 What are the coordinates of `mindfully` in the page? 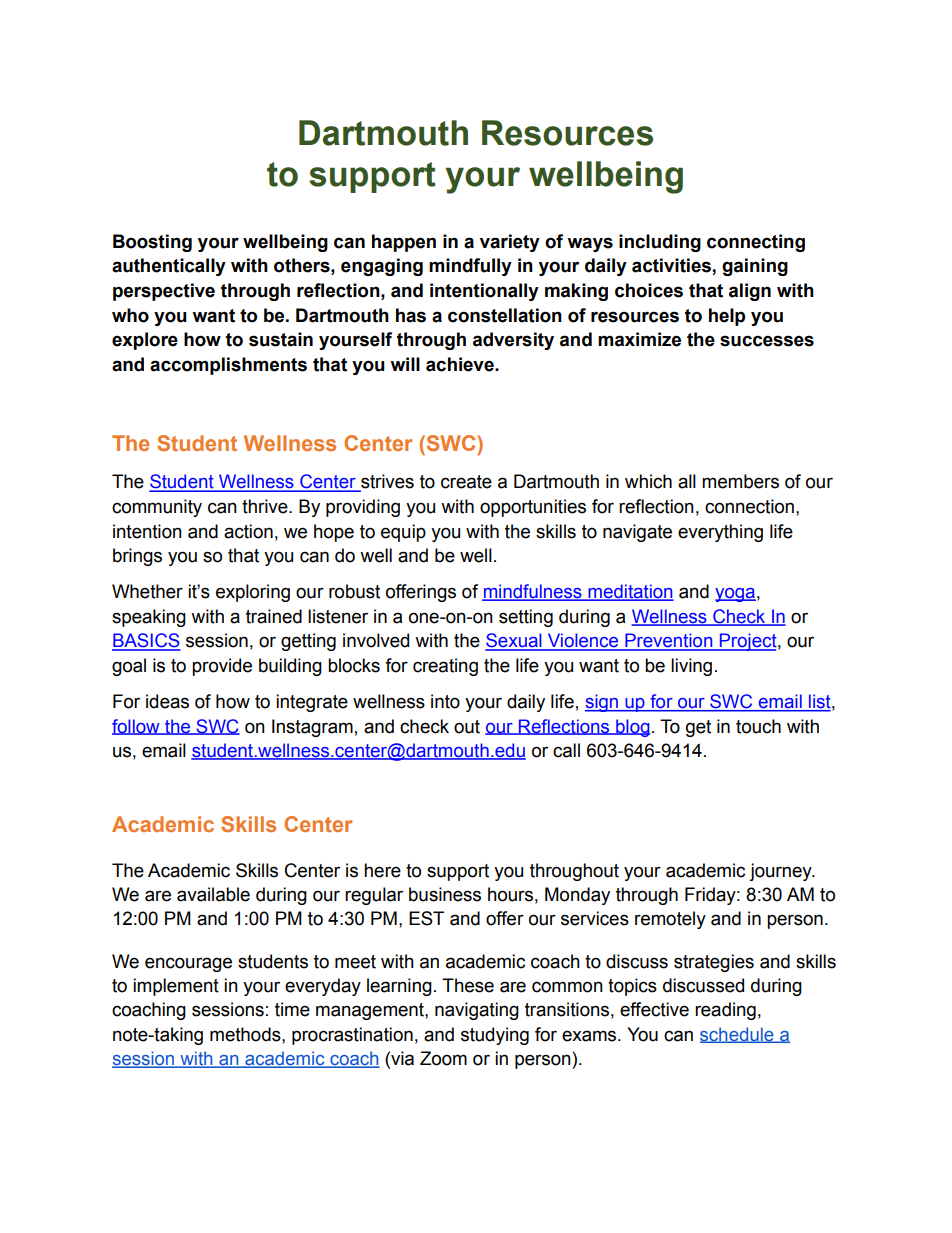 It's located at (470, 267).
